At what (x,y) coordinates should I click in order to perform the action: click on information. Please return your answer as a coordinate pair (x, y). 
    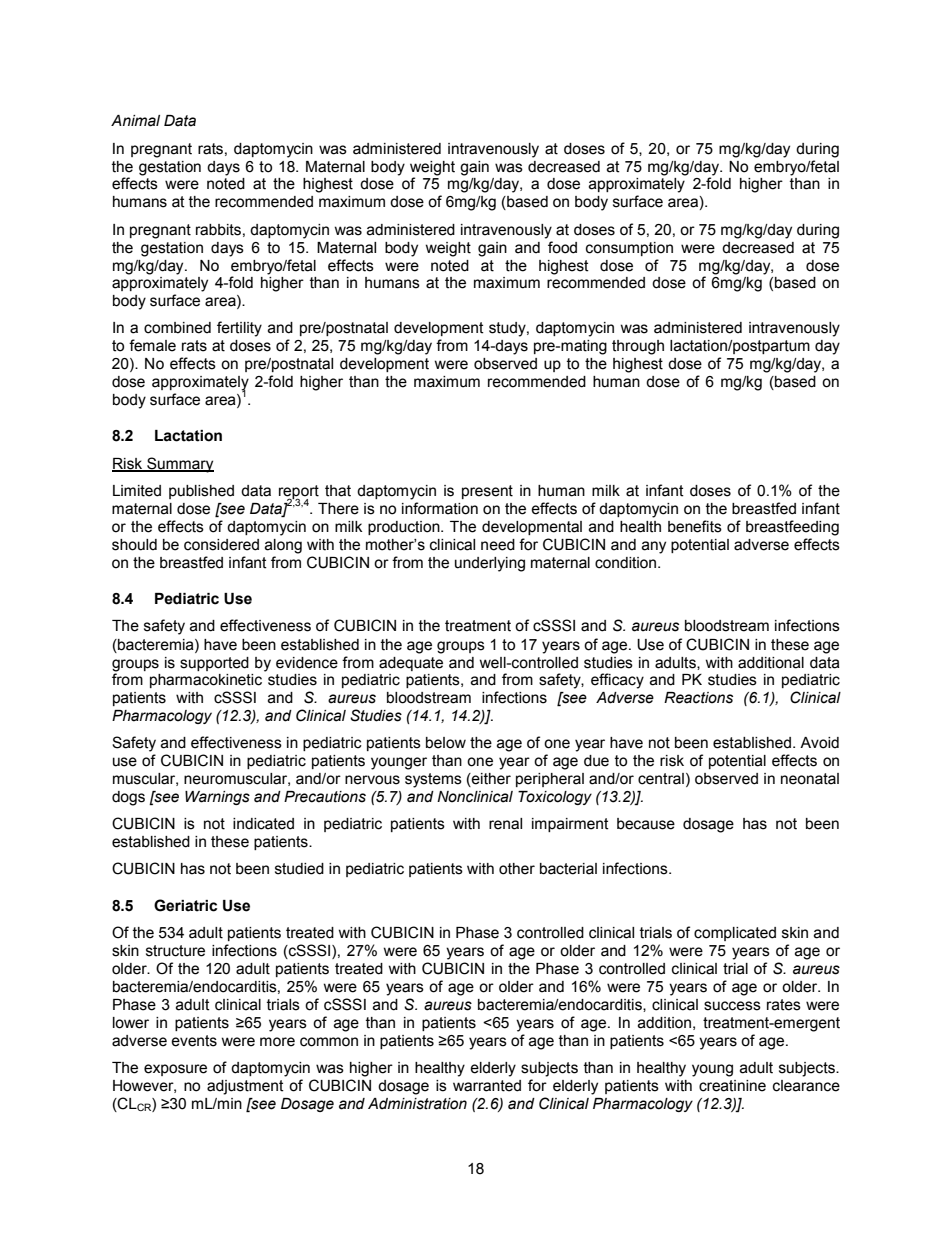
    Looking at the image, I should click on (440, 508).
